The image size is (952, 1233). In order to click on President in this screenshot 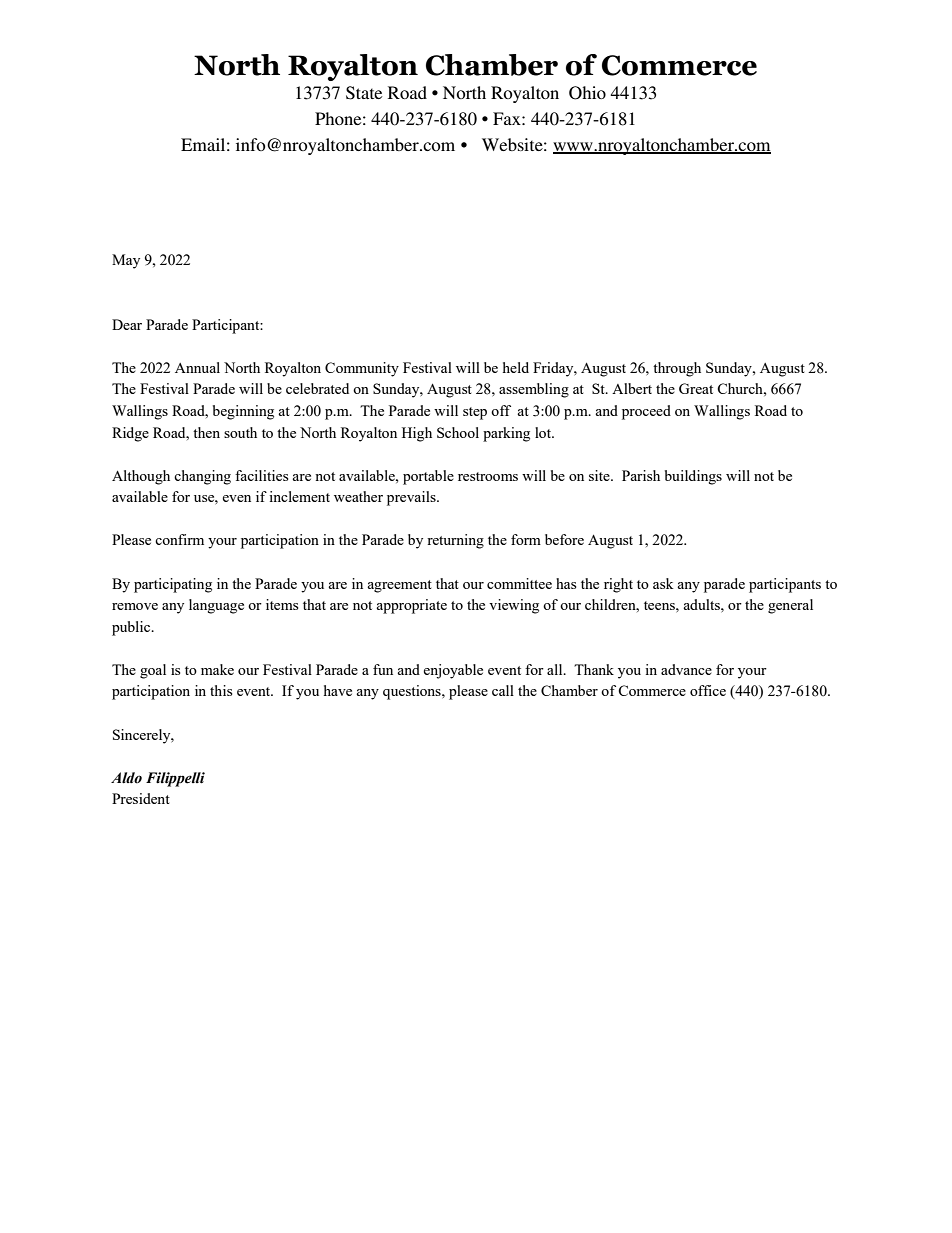, I will do `click(141, 798)`.
